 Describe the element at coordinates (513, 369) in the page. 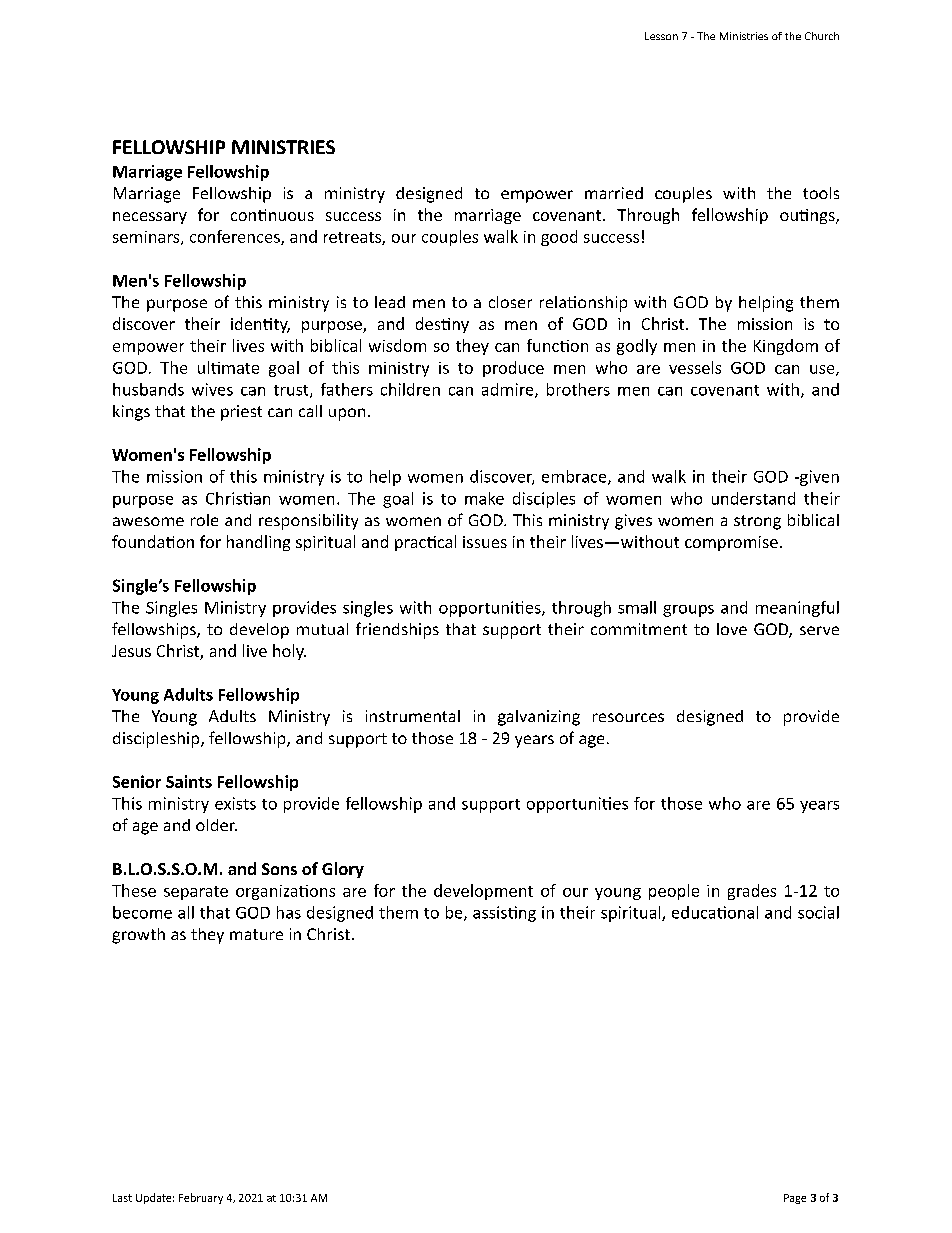

I see `produce` at that location.
